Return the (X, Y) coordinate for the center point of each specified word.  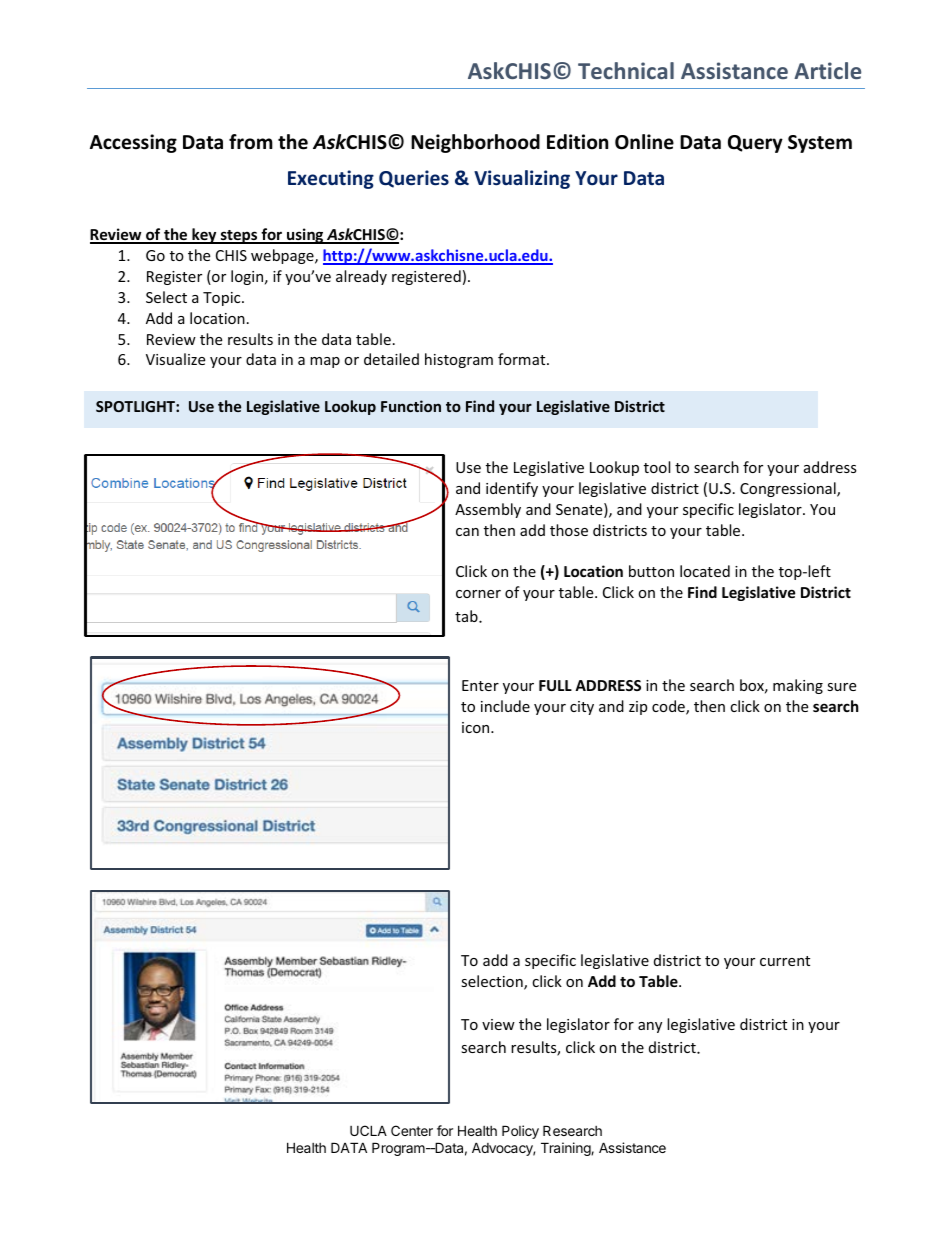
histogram (459, 360)
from (251, 142)
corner (478, 594)
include (505, 706)
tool (657, 467)
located (705, 571)
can (467, 532)
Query (755, 144)
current (785, 961)
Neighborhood (475, 143)
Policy (520, 1132)
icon (477, 727)
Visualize (175, 359)
